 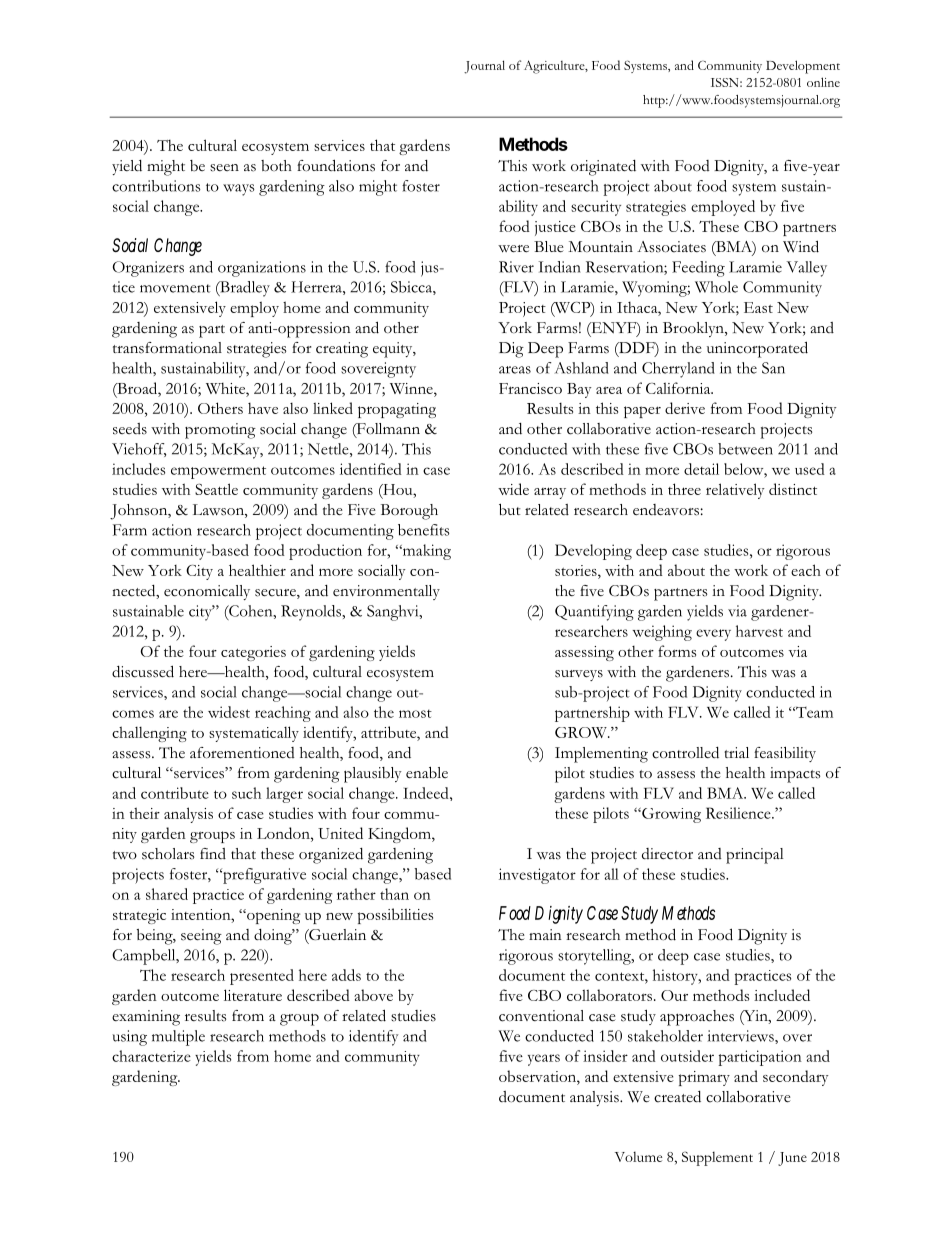 I want to click on Development, so click(x=803, y=67).
